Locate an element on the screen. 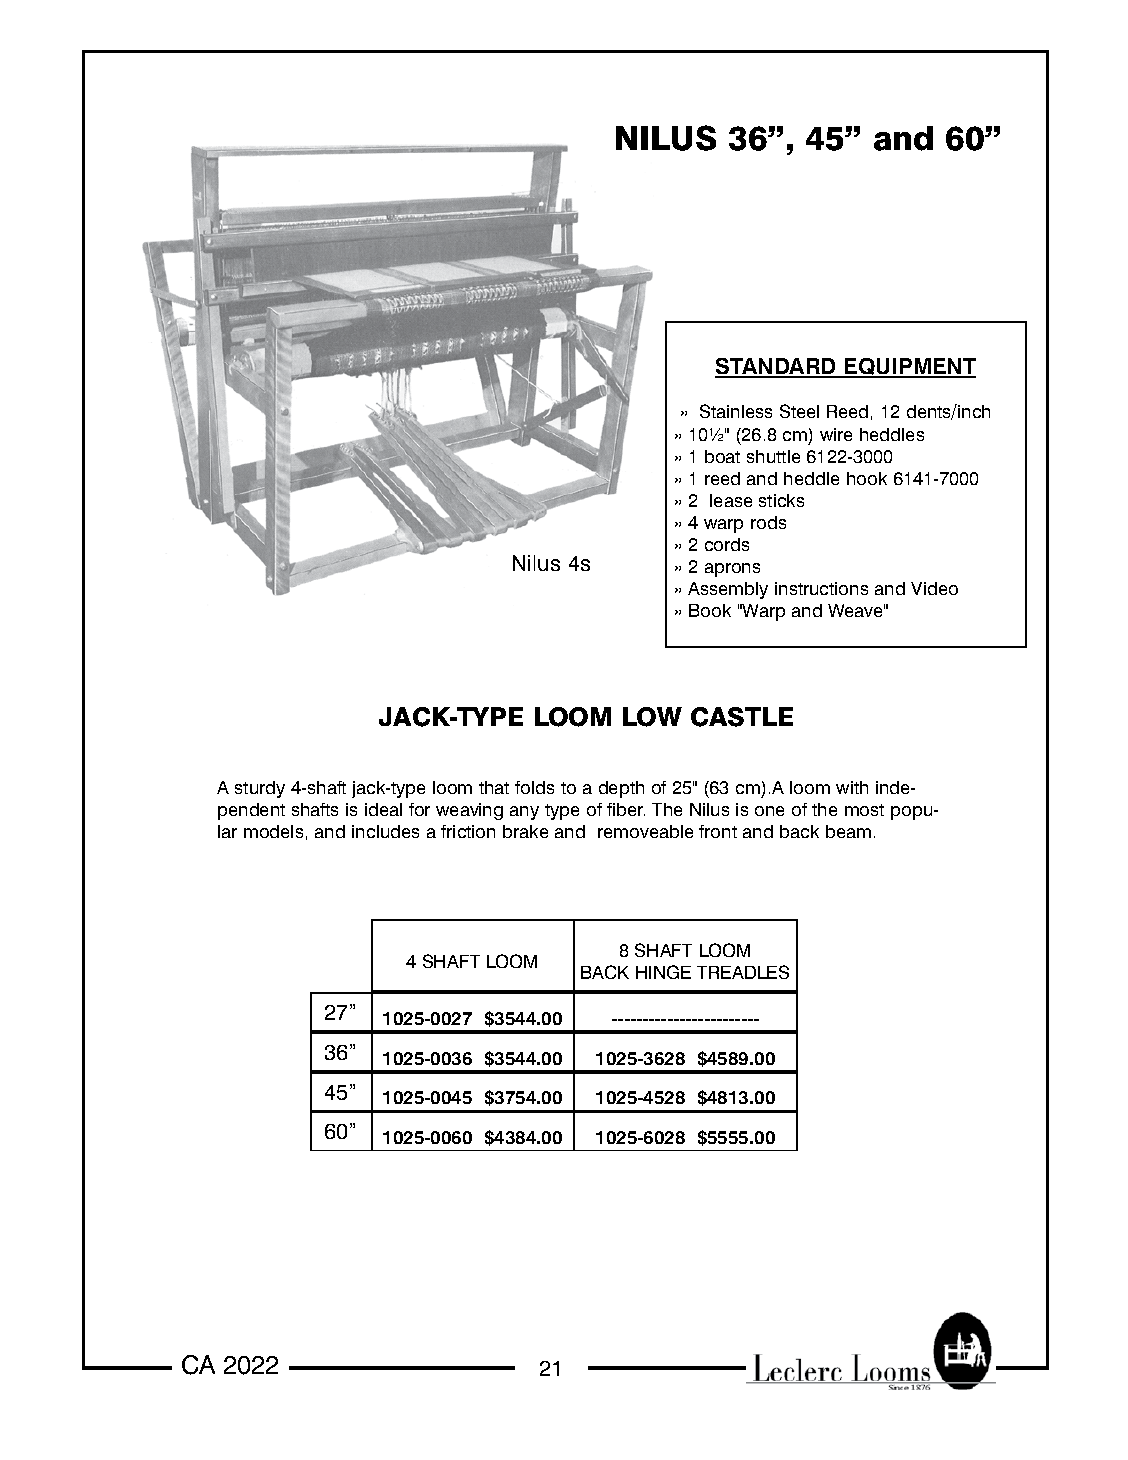 The width and height of the screenshot is (1128, 1460). cords is located at coordinates (727, 544).
